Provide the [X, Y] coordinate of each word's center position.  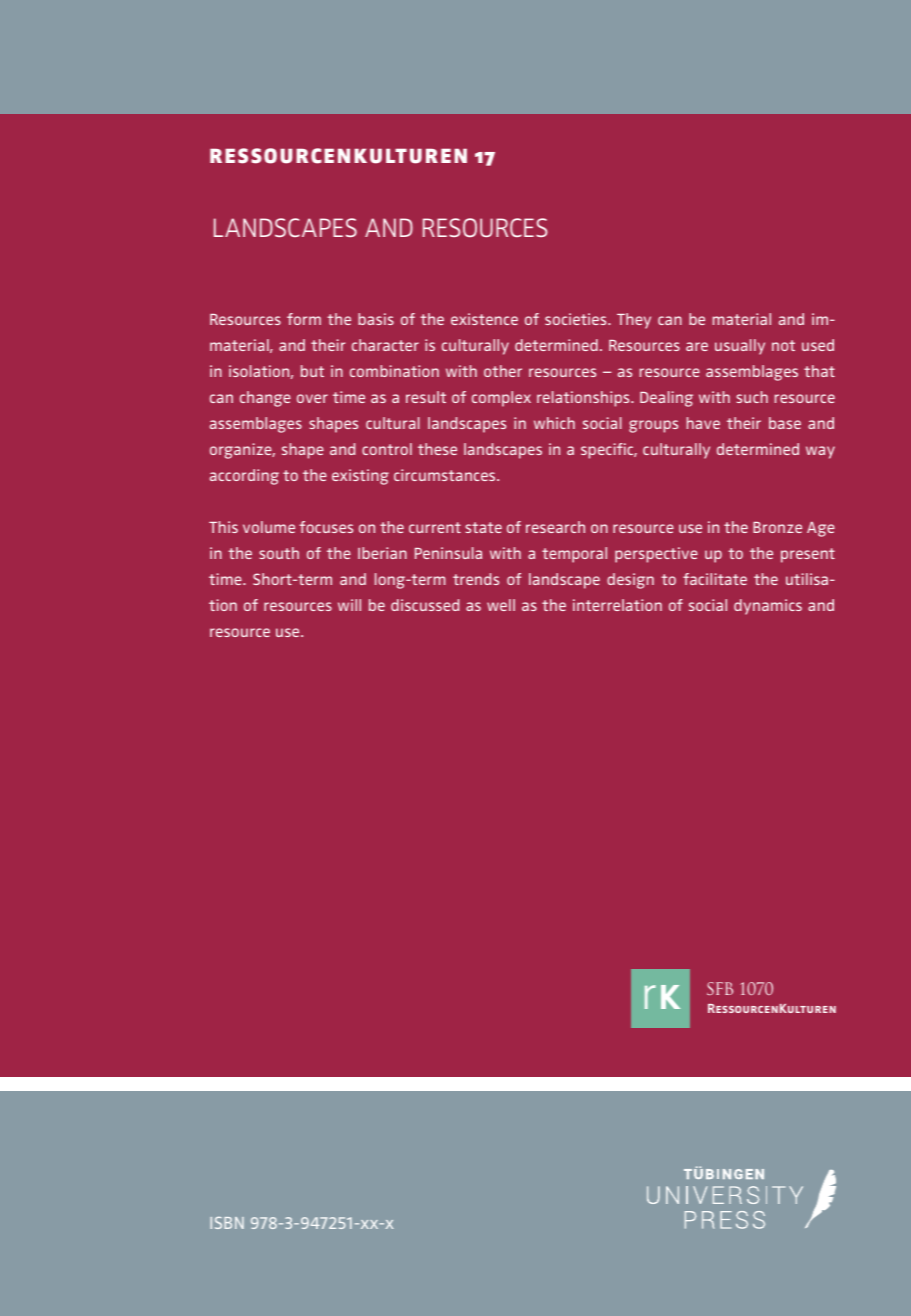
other [503, 371]
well [501, 605]
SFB [720, 988]
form [304, 319]
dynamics [768, 607]
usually [740, 347]
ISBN [227, 1223]
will [349, 605]
